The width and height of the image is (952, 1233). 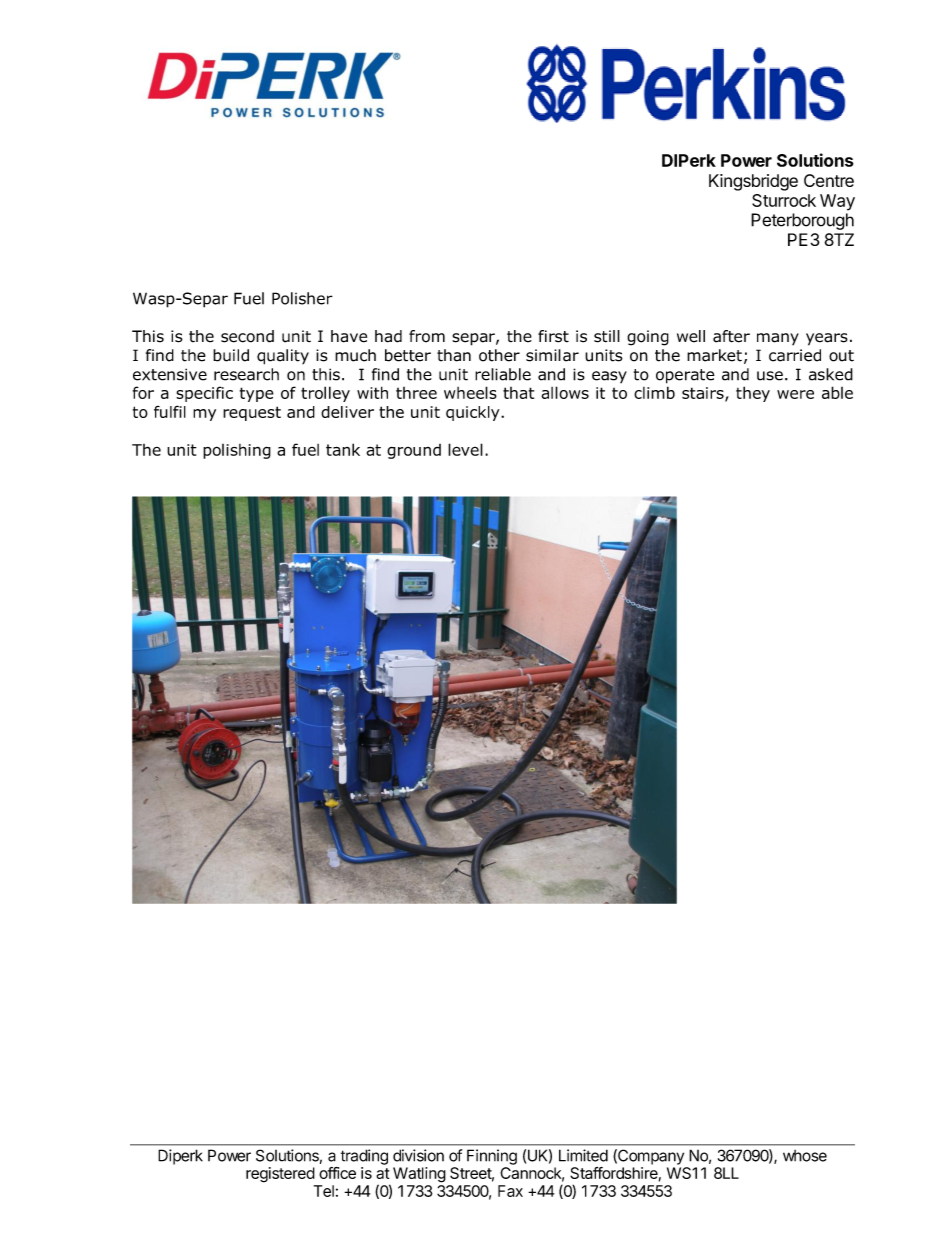 What do you see at coordinates (324, 1191) in the image?
I see `Tel` at bounding box center [324, 1191].
